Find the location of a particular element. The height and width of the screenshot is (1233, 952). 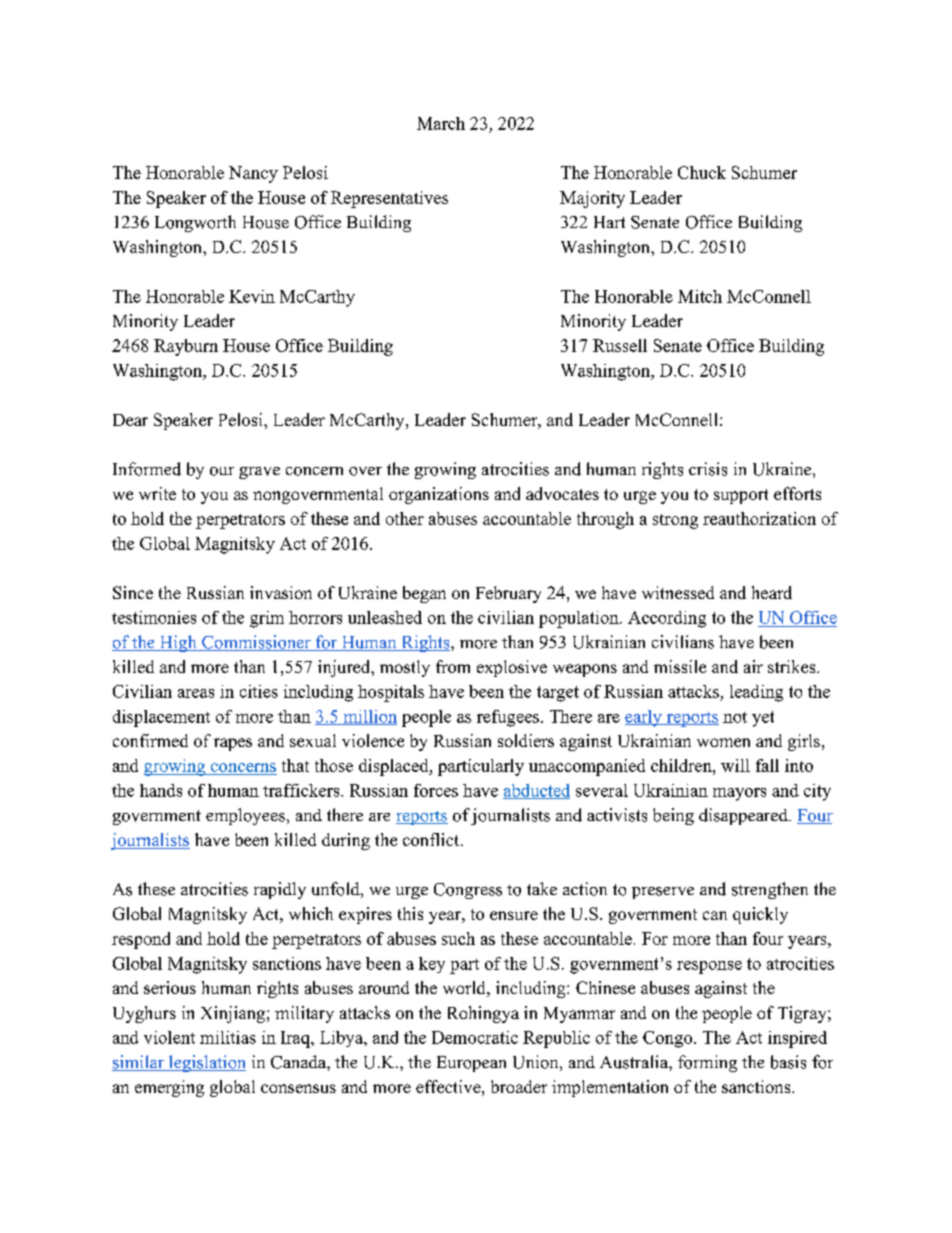

Chuck is located at coordinates (702, 172).
